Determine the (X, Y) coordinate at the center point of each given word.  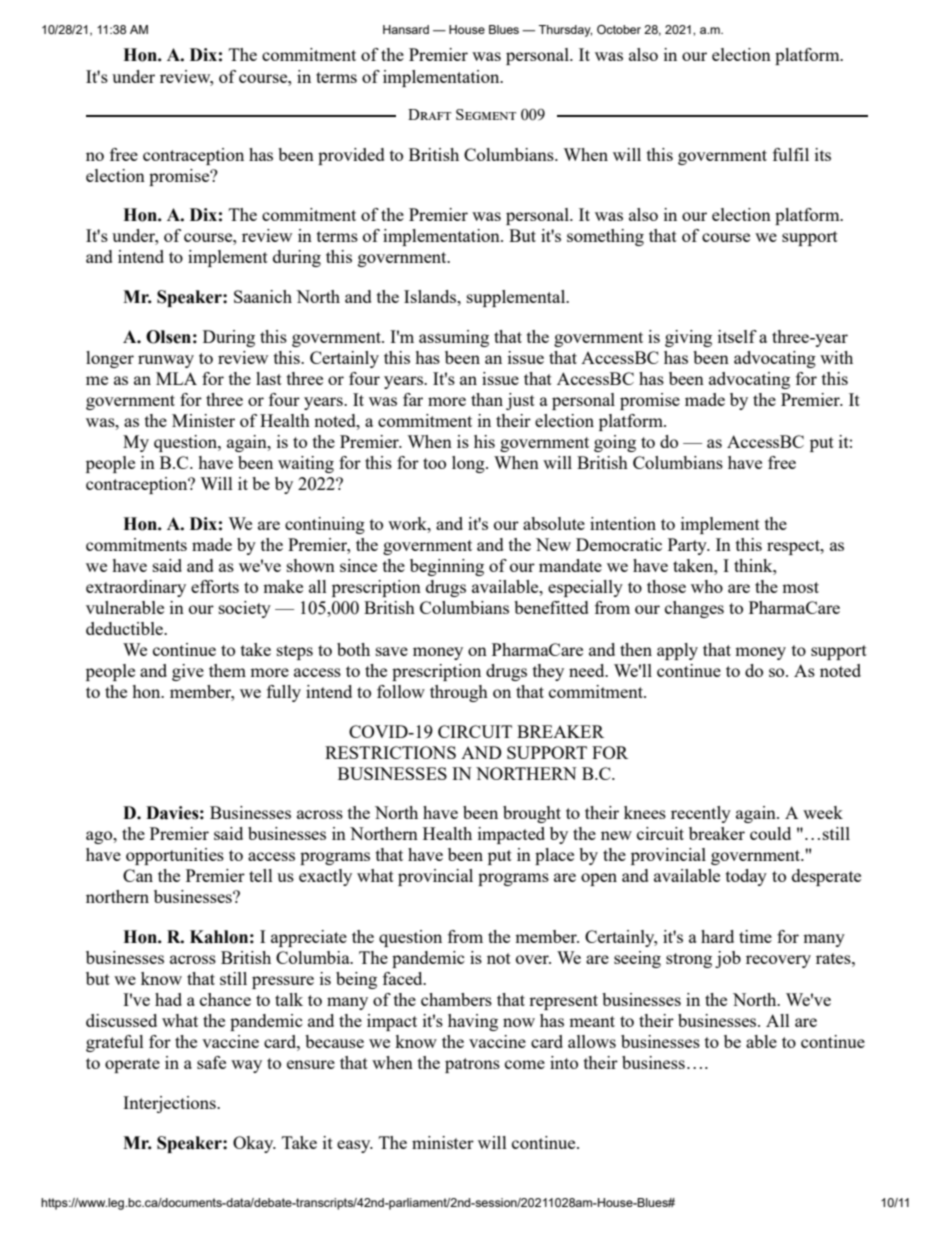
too (434, 463)
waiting (306, 464)
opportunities (175, 856)
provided (351, 156)
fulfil (791, 154)
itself (737, 336)
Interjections (170, 1104)
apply (677, 651)
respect (794, 547)
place (554, 856)
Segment (486, 114)
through (459, 693)
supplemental (517, 298)
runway (166, 361)
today (746, 877)
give (188, 672)
